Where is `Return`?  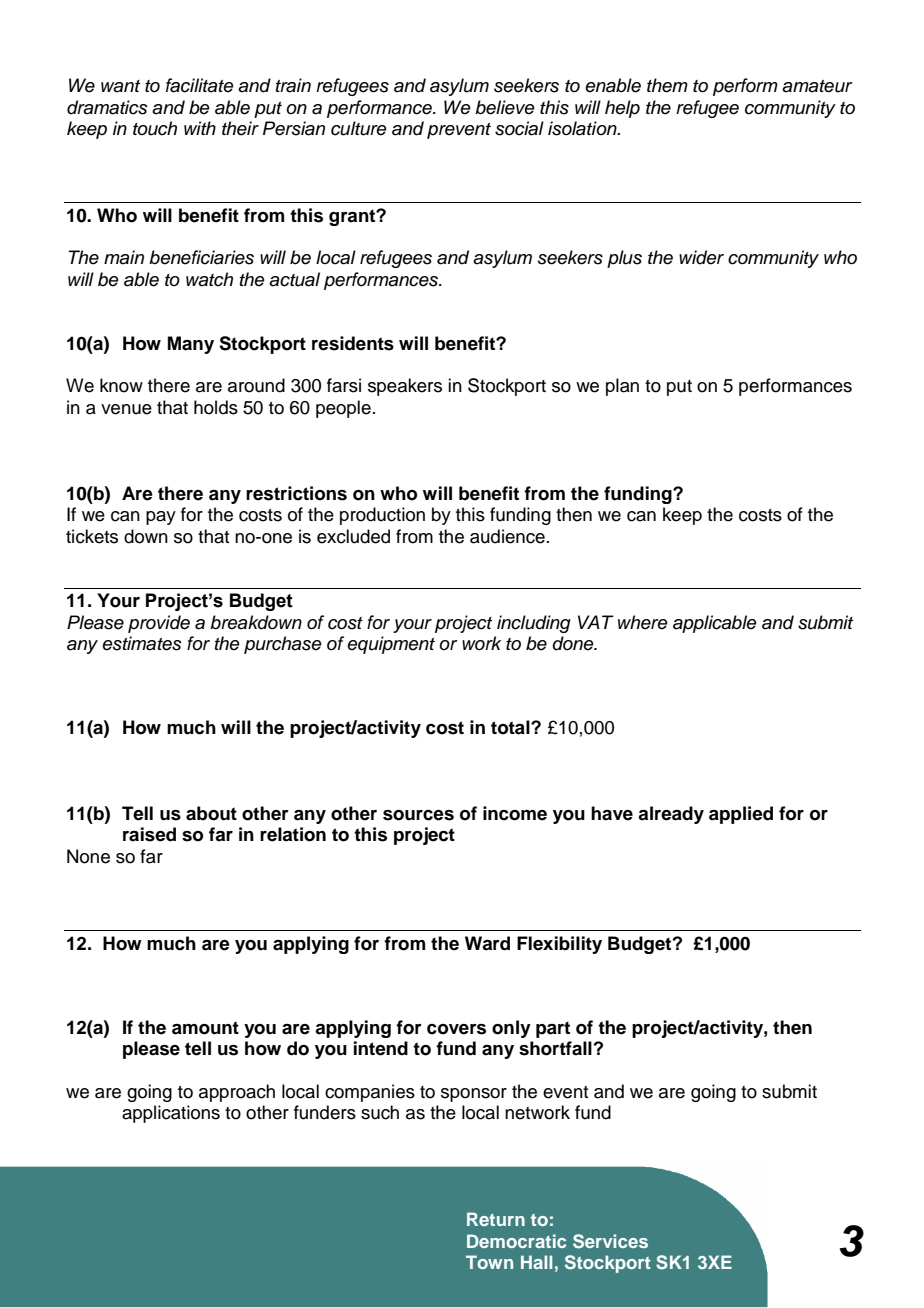
Return is located at coordinates (496, 1219).
